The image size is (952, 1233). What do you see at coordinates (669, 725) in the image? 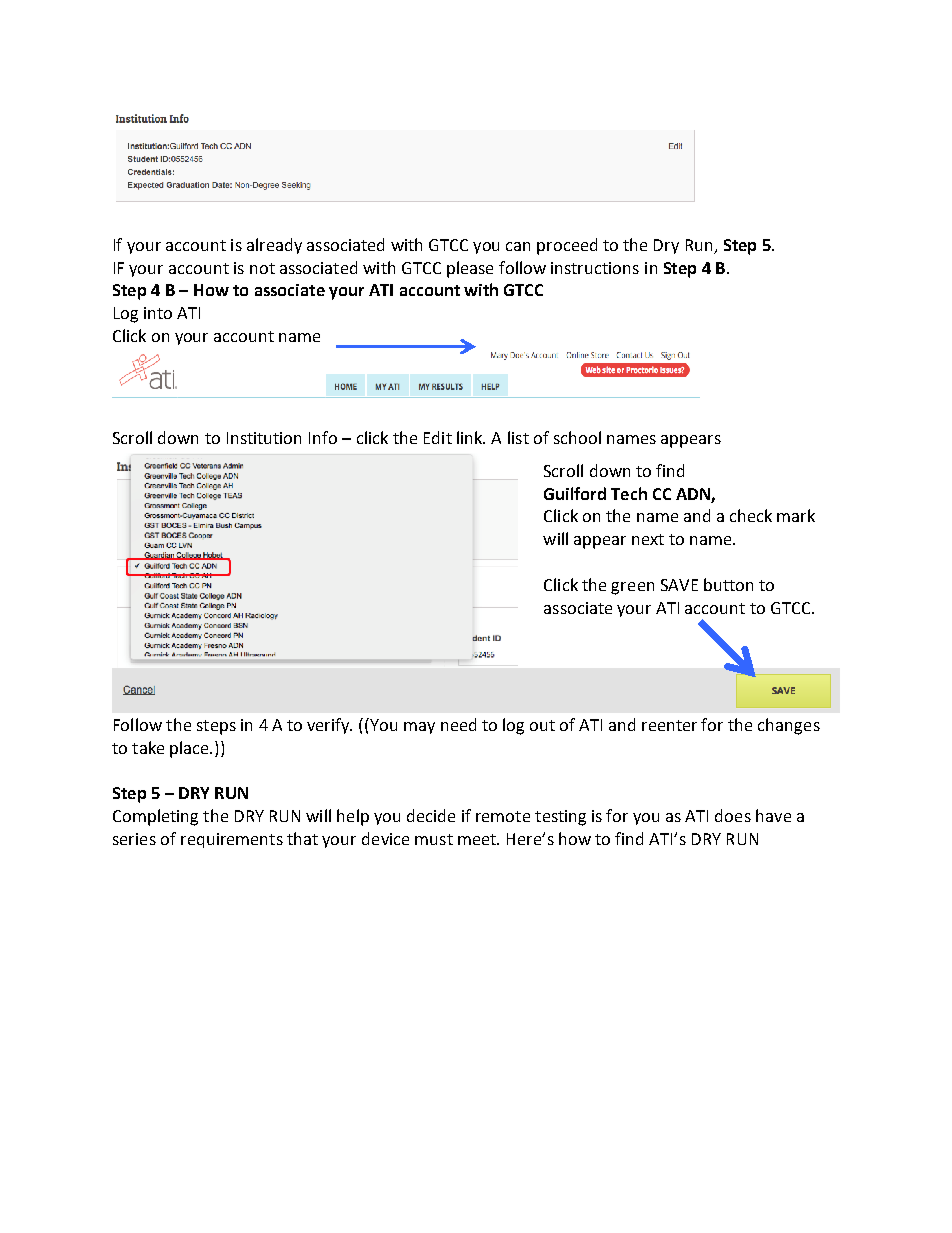
I see `reenter` at bounding box center [669, 725].
